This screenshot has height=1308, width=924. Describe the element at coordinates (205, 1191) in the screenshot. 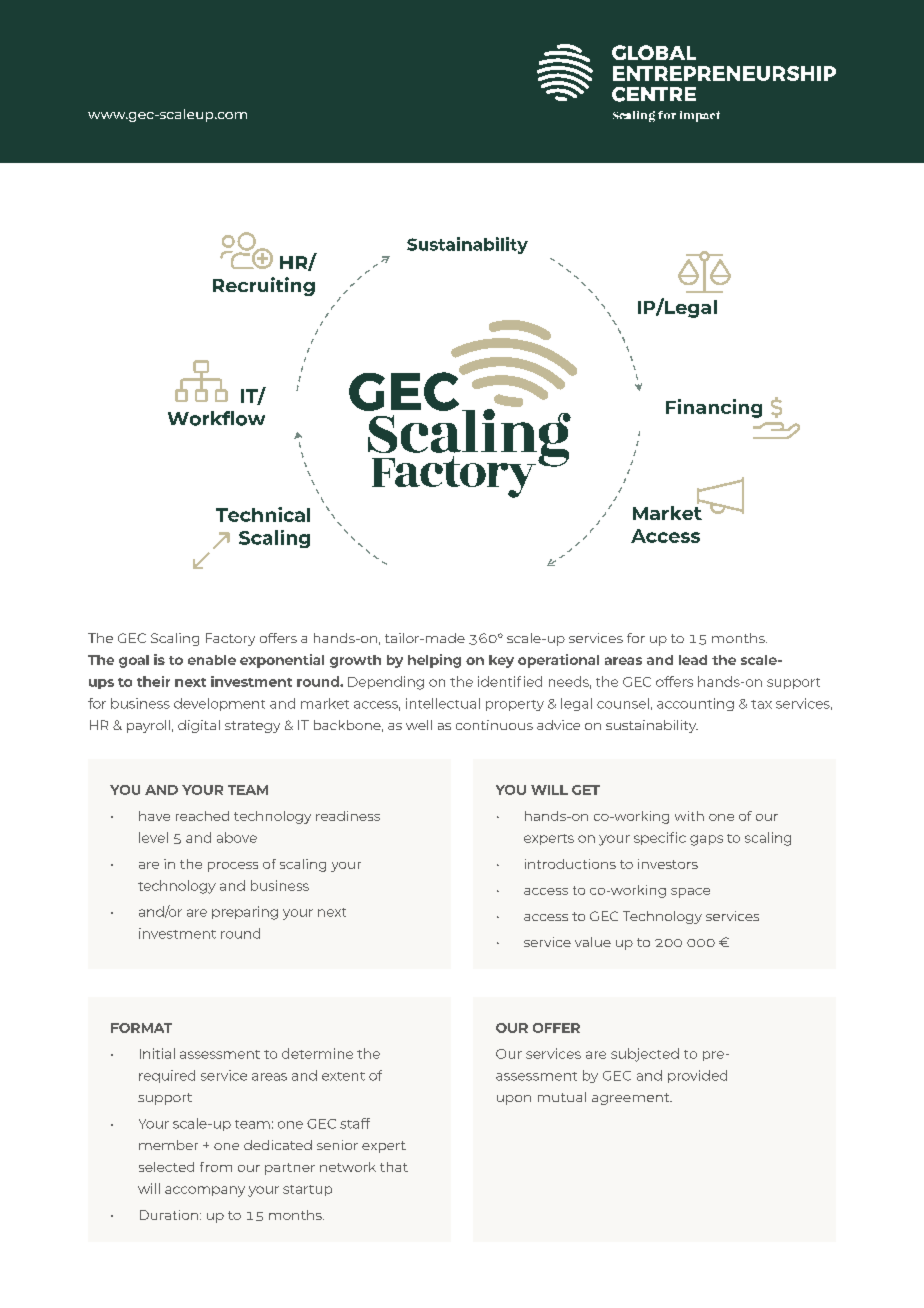

I see `accompany` at that location.
